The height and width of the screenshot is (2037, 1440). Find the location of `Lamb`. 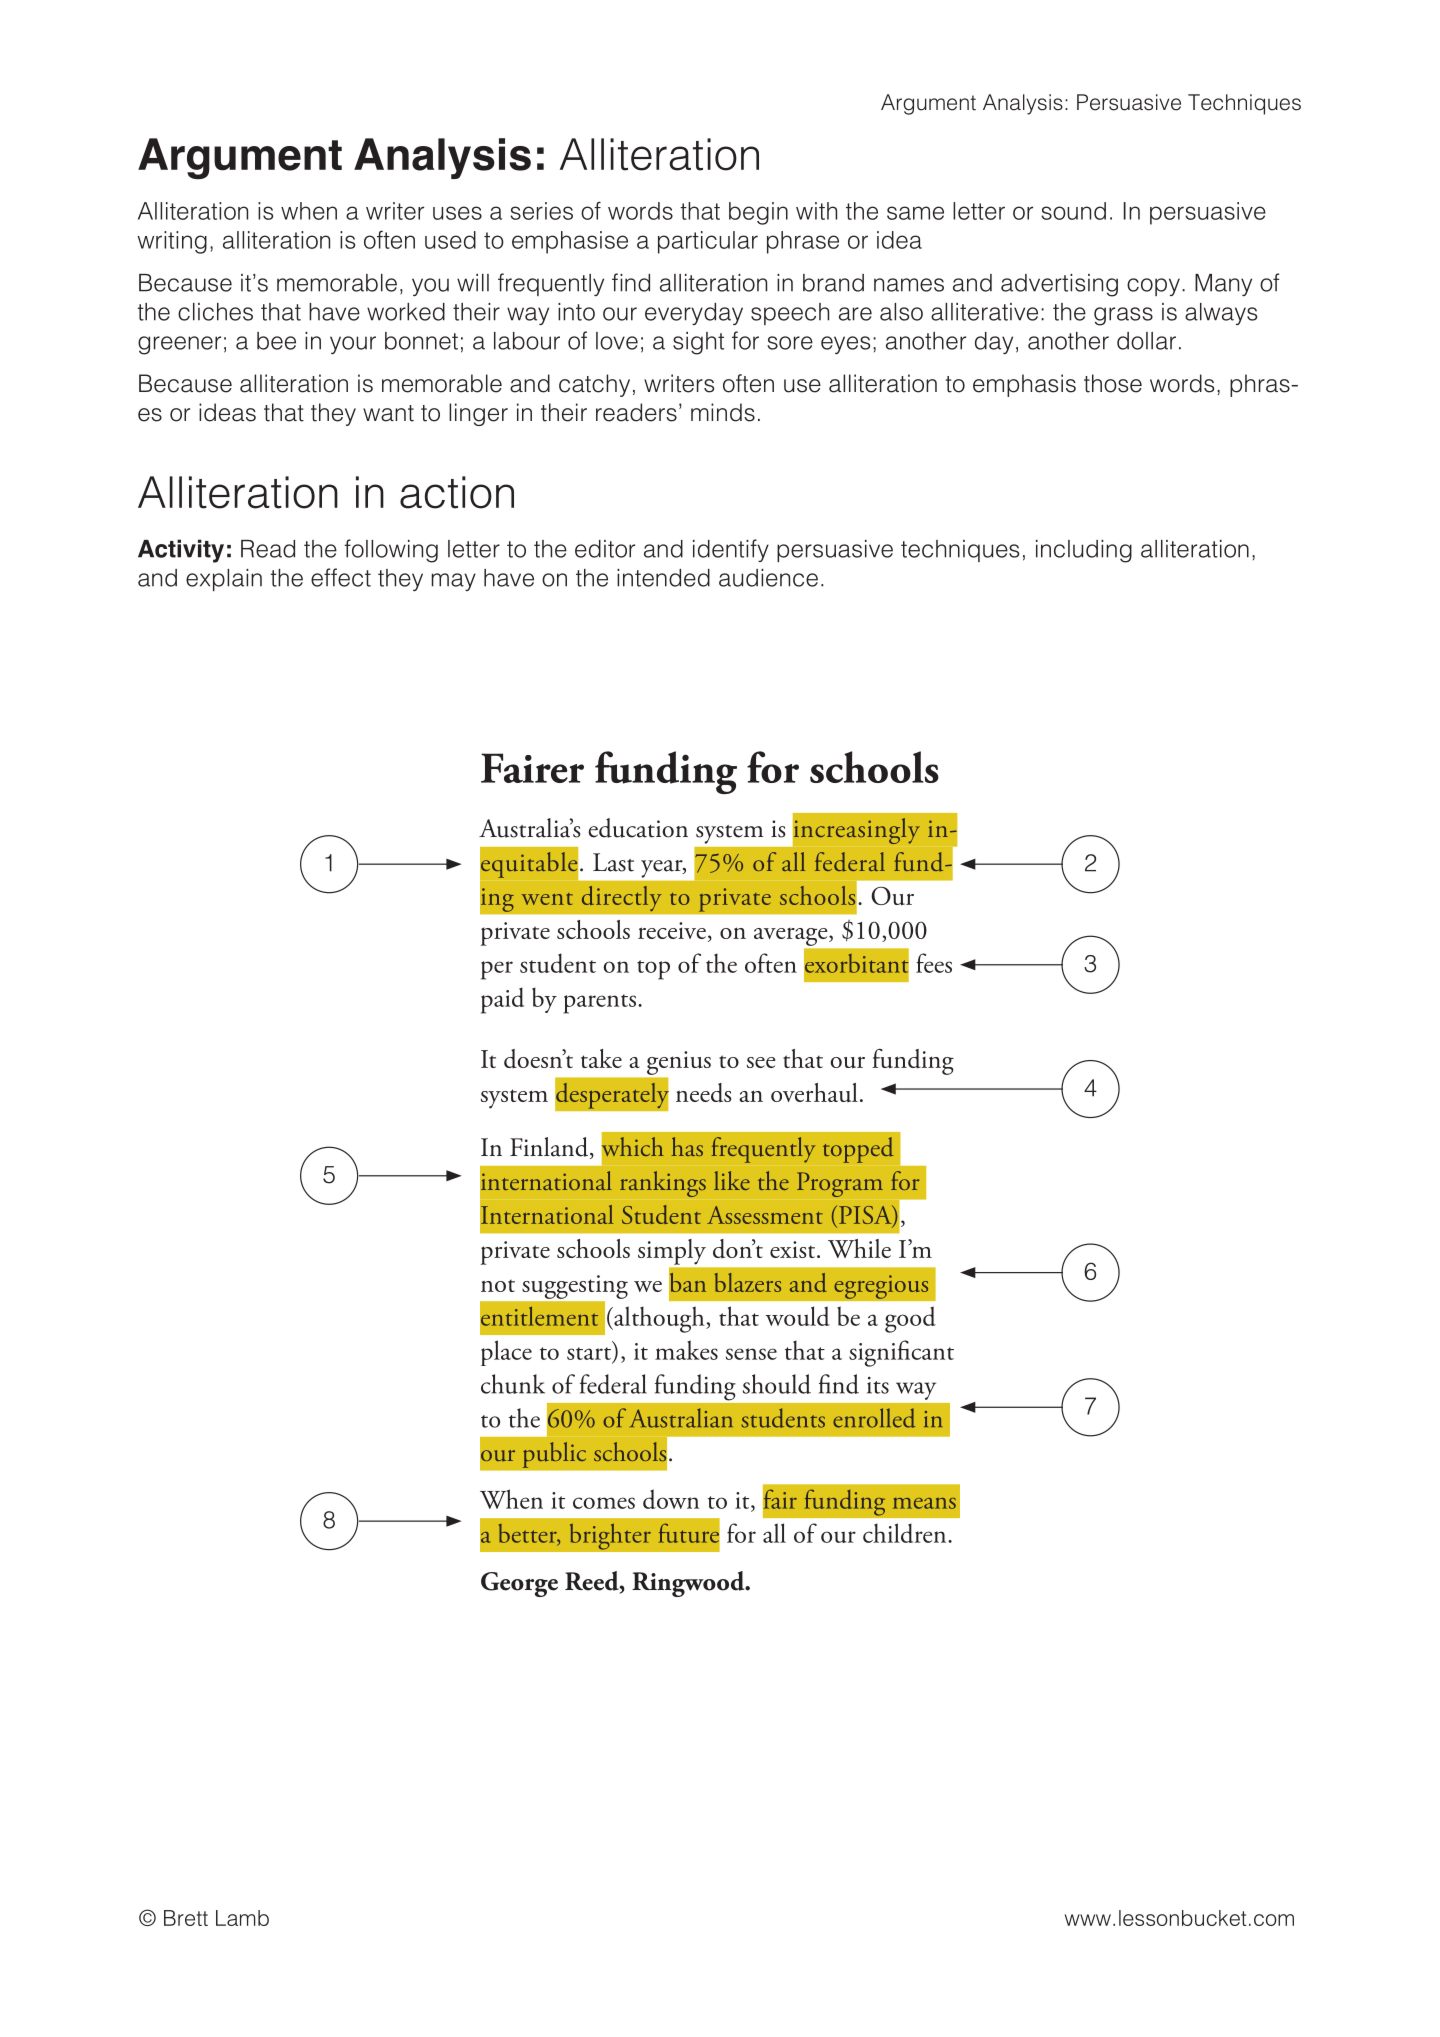

Lamb is located at coordinates (242, 1918).
